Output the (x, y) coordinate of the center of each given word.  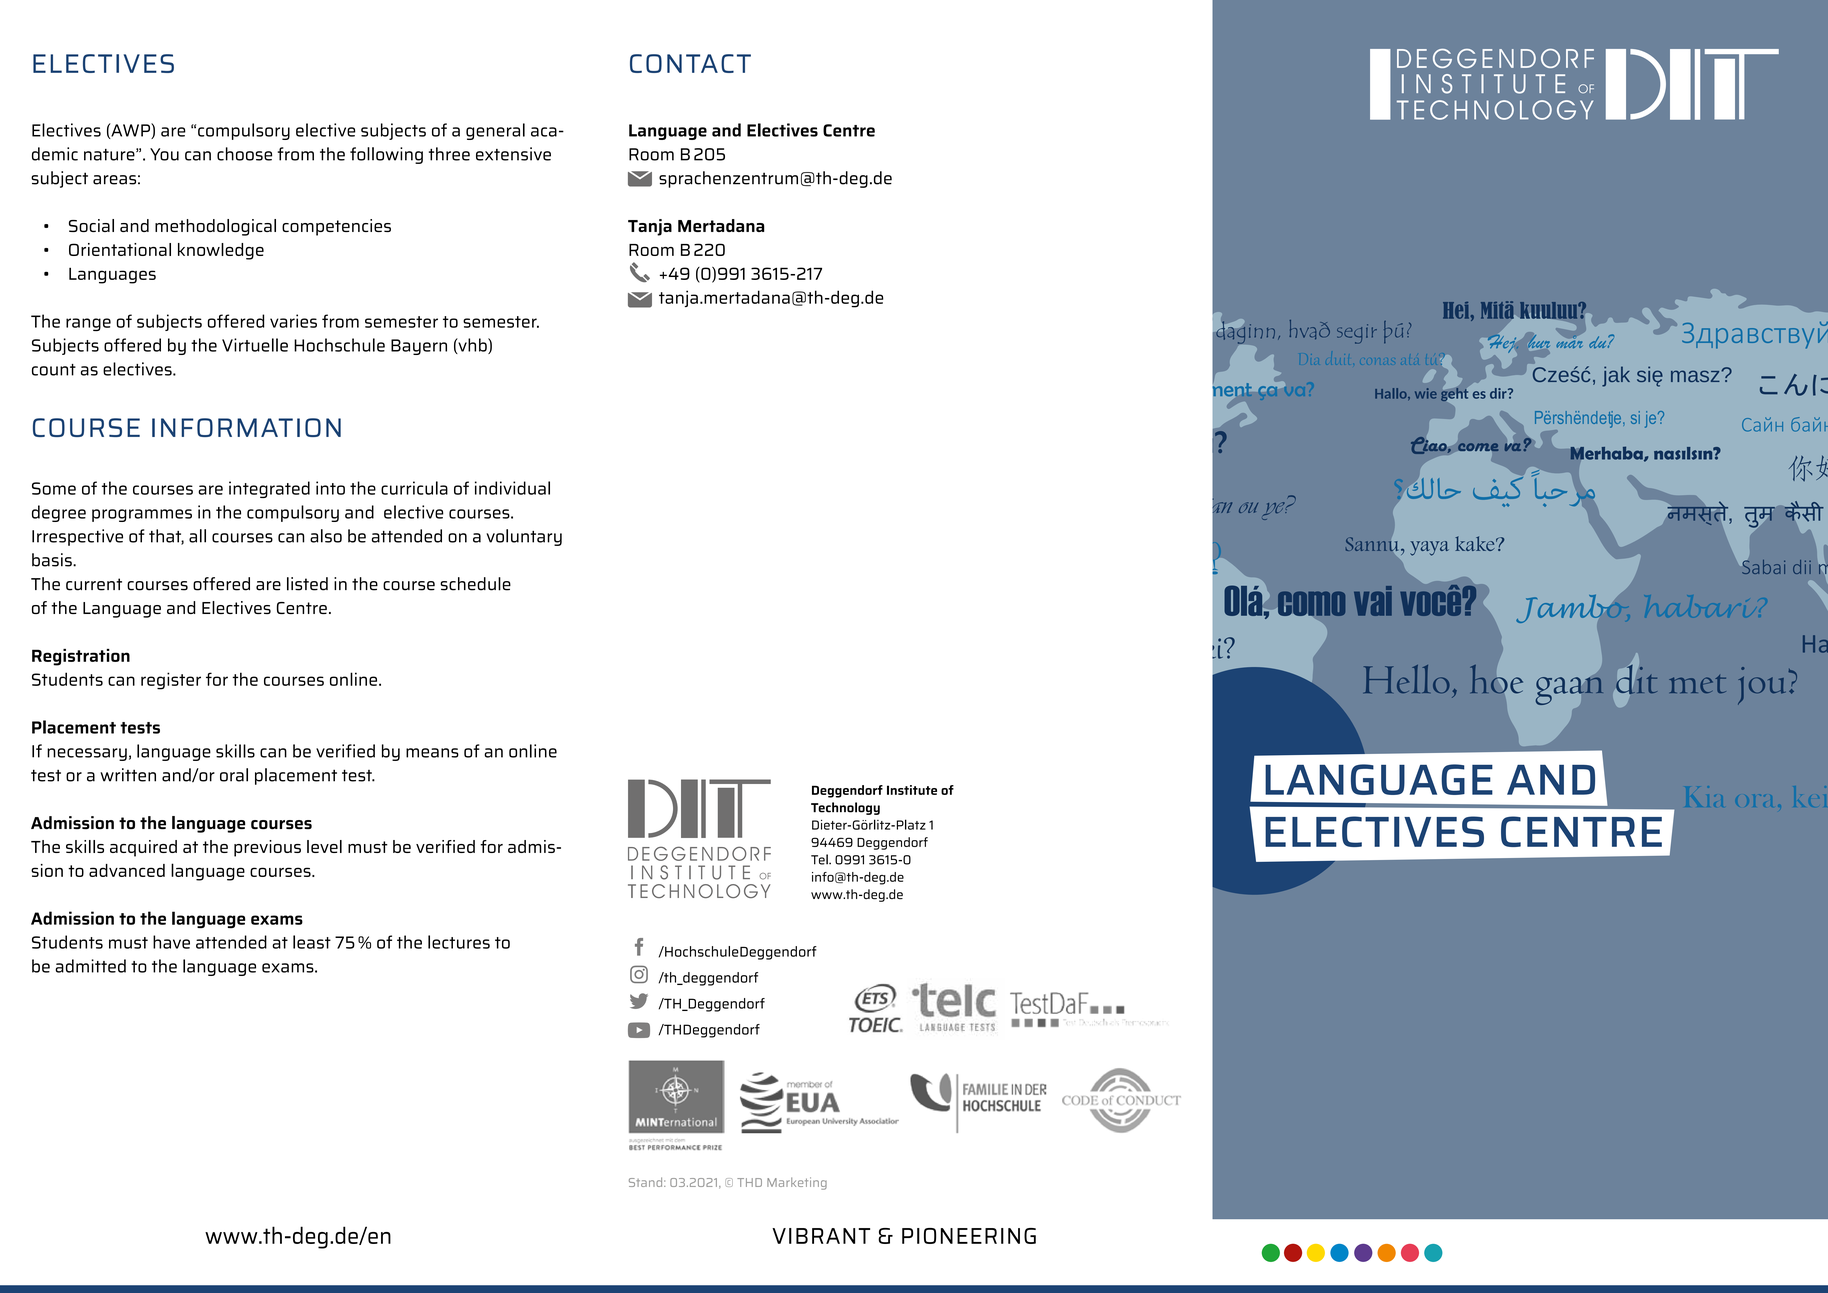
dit (1635, 679)
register (171, 681)
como (1310, 604)
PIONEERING (969, 1236)
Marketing (797, 1183)
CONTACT (690, 63)
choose (244, 154)
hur (1538, 340)
